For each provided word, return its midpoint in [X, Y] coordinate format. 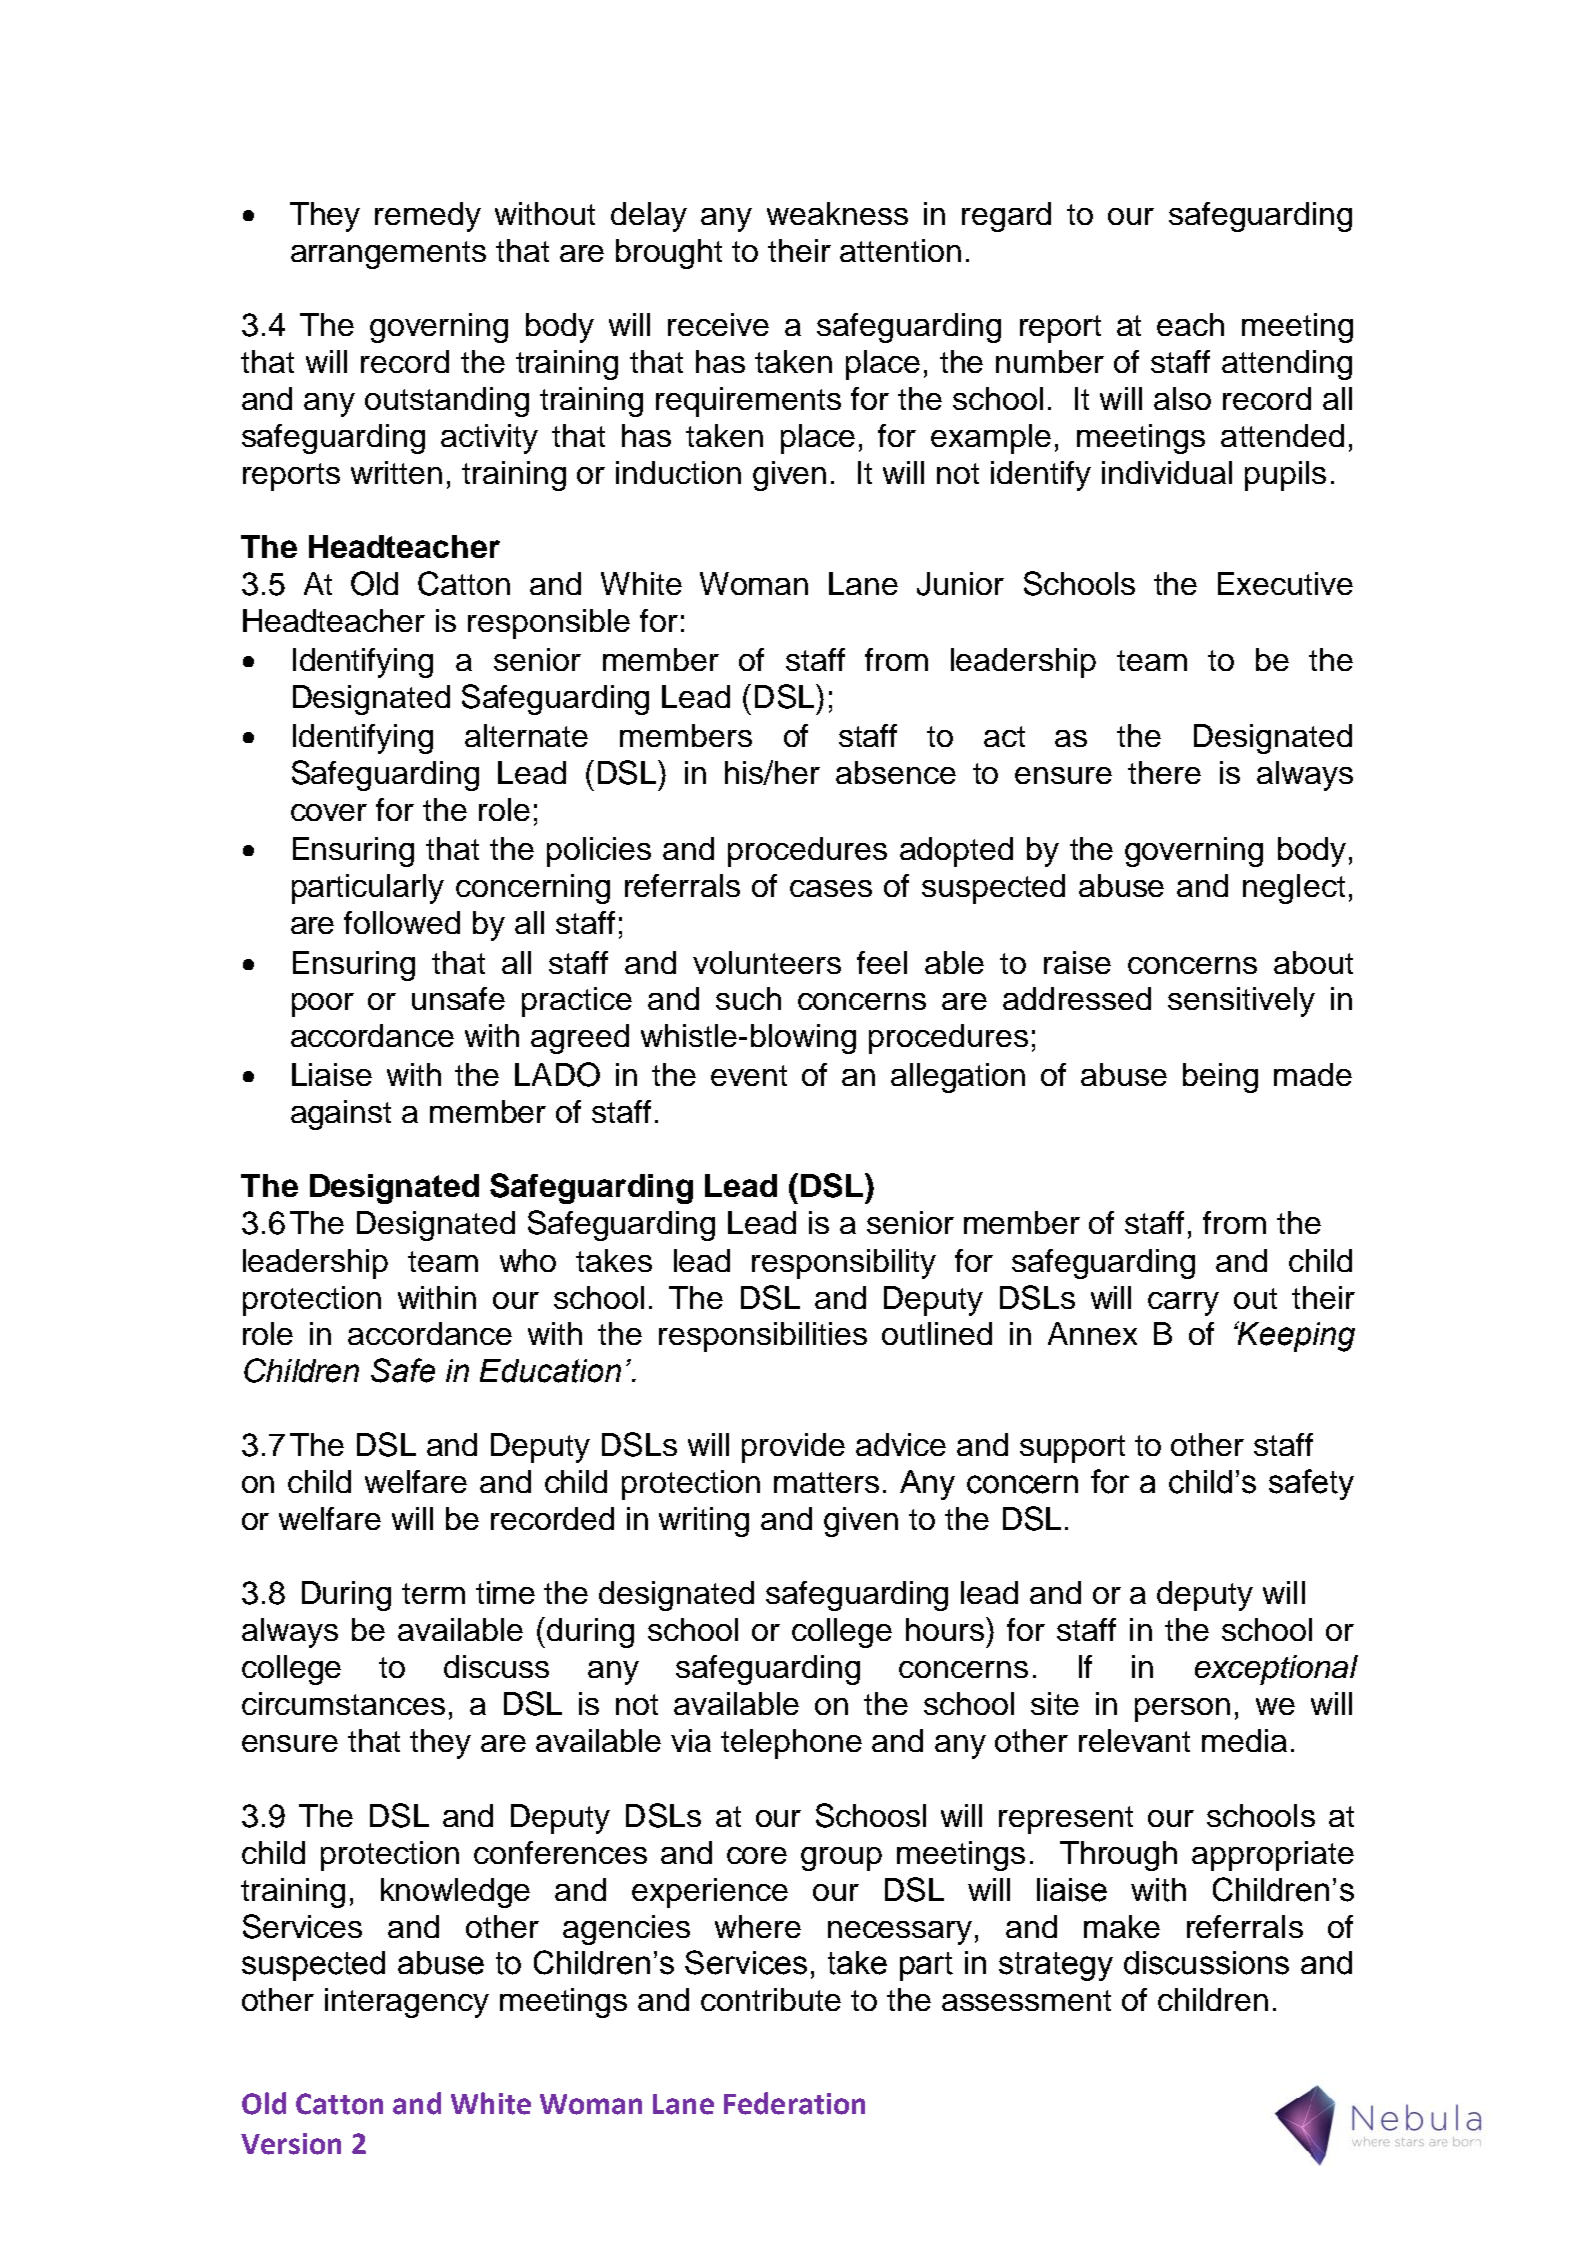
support [1072, 1449]
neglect [1294, 889]
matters [826, 1482]
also [1182, 398]
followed [402, 922]
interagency [407, 2003]
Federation [794, 2103]
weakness [837, 213]
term [433, 1593]
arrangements [388, 255]
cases [831, 888]
